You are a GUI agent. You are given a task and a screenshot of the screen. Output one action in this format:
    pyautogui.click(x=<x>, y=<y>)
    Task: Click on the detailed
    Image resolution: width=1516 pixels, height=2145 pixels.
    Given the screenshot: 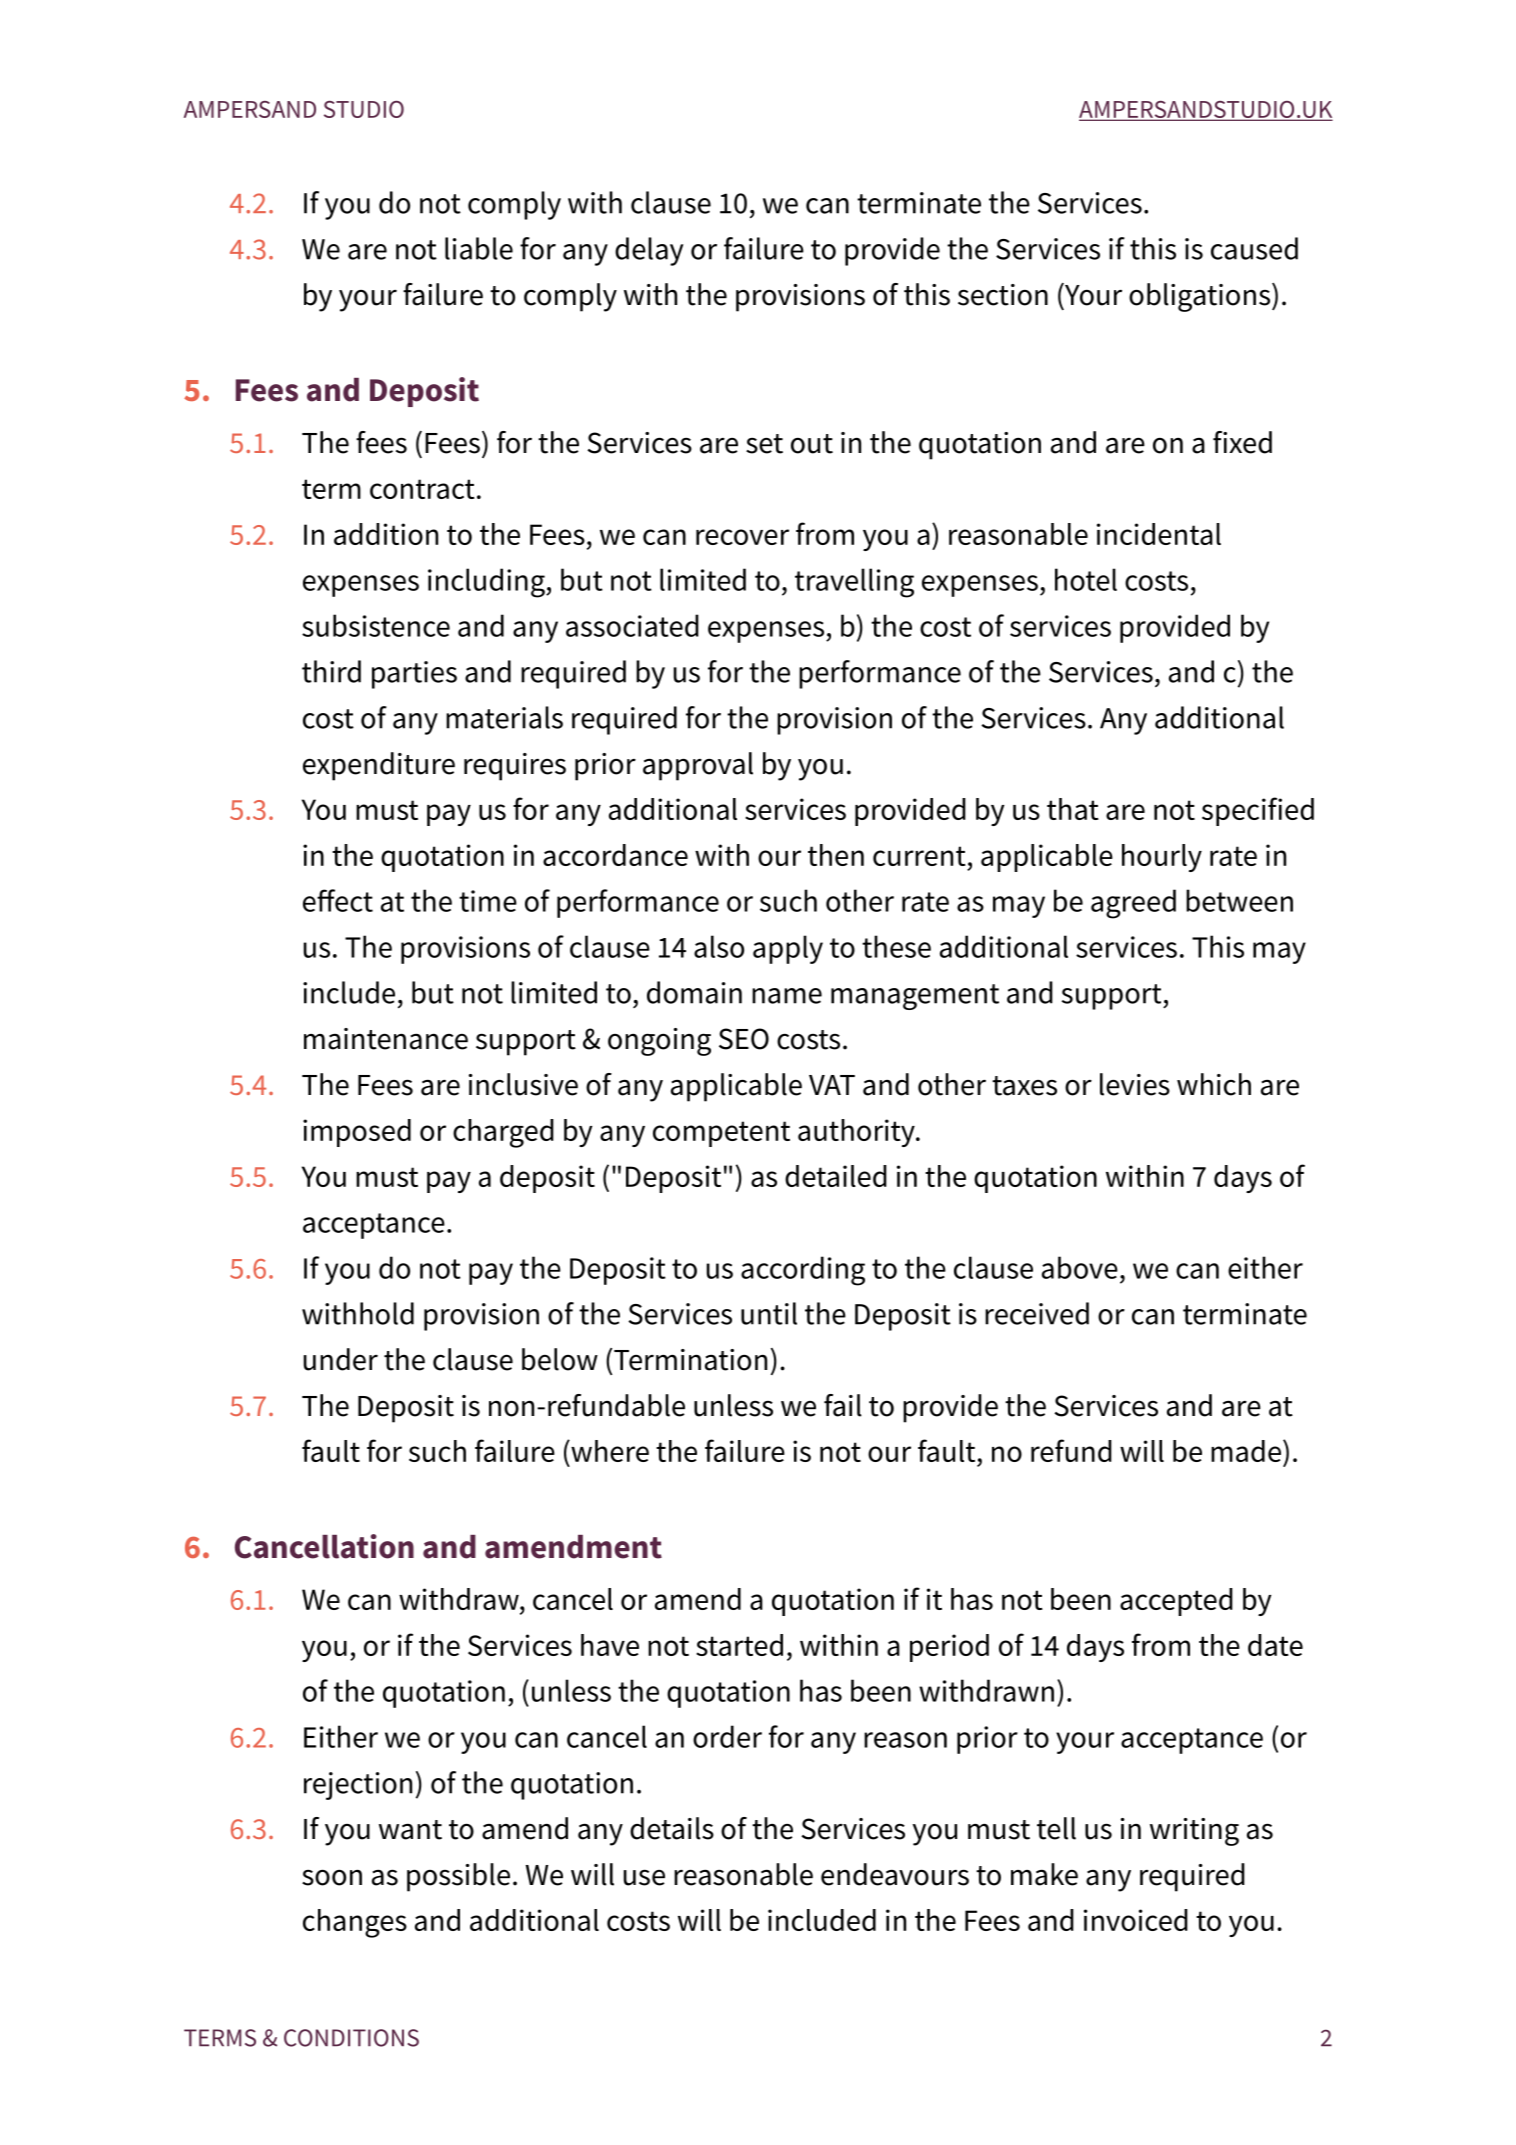 What is the action you would take?
    pyautogui.click(x=836, y=1176)
